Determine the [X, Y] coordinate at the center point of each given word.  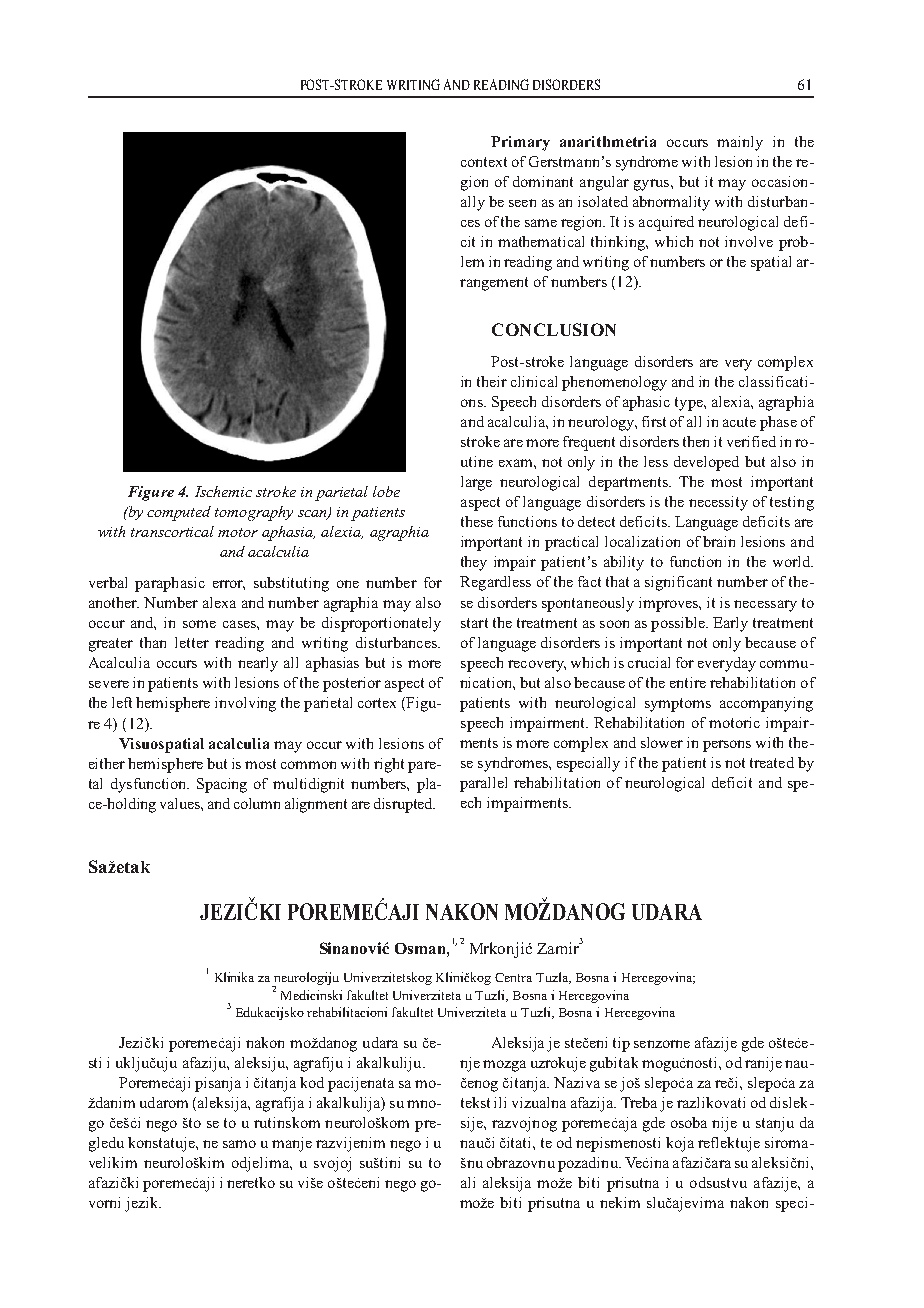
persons [727, 746]
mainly [740, 143]
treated [772, 762]
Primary [520, 143]
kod [312, 1082]
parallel [483, 784]
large [476, 483]
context [484, 162]
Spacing [222, 785]
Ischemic [223, 491]
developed [706, 463]
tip [621, 1044]
